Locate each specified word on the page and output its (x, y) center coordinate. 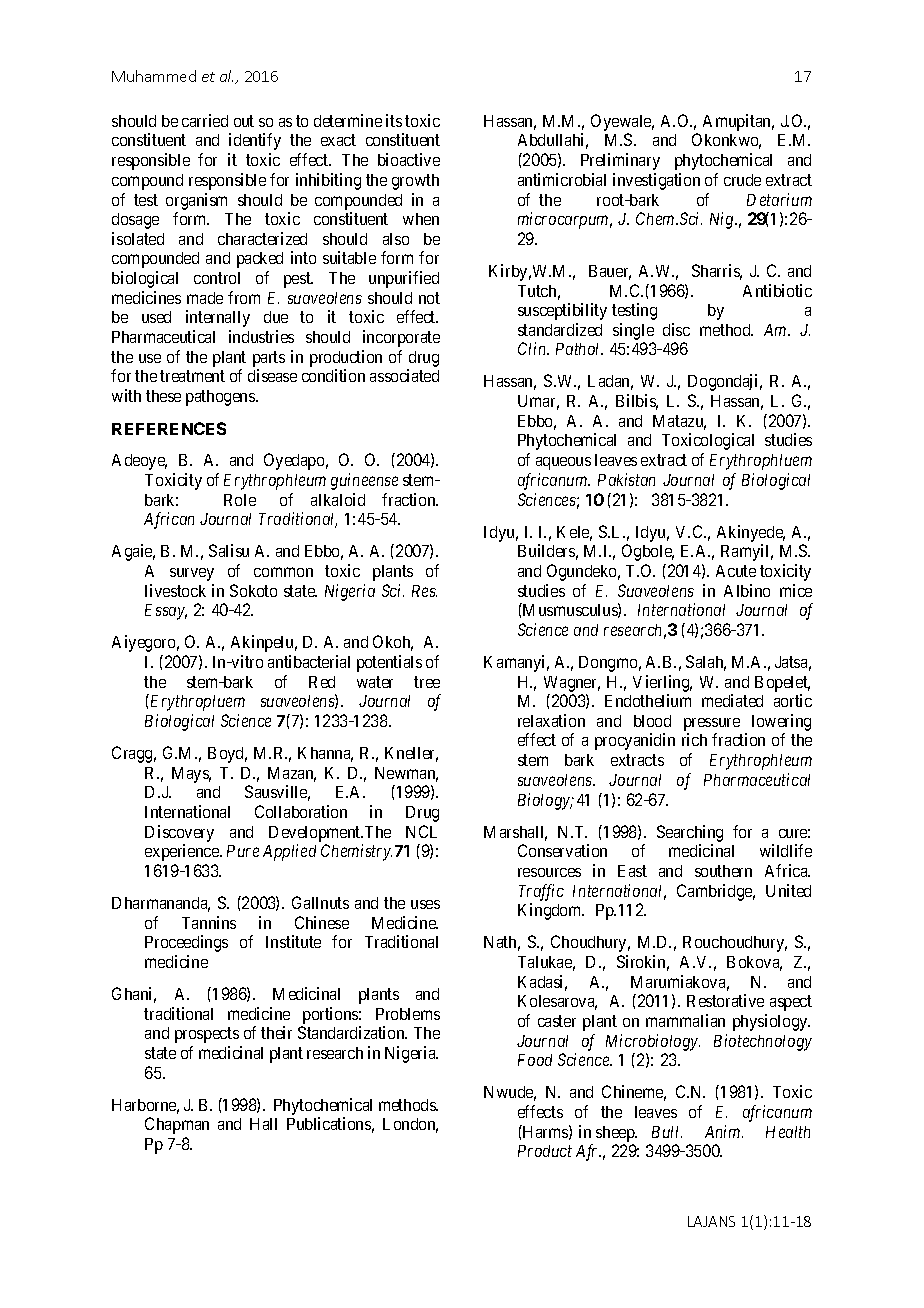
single (633, 333)
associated (404, 375)
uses (425, 904)
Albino (747, 590)
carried (205, 120)
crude (742, 180)
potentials (389, 663)
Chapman (177, 1125)
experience (183, 852)
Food (535, 1060)
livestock (175, 590)
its (394, 120)
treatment (192, 376)
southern (723, 871)
